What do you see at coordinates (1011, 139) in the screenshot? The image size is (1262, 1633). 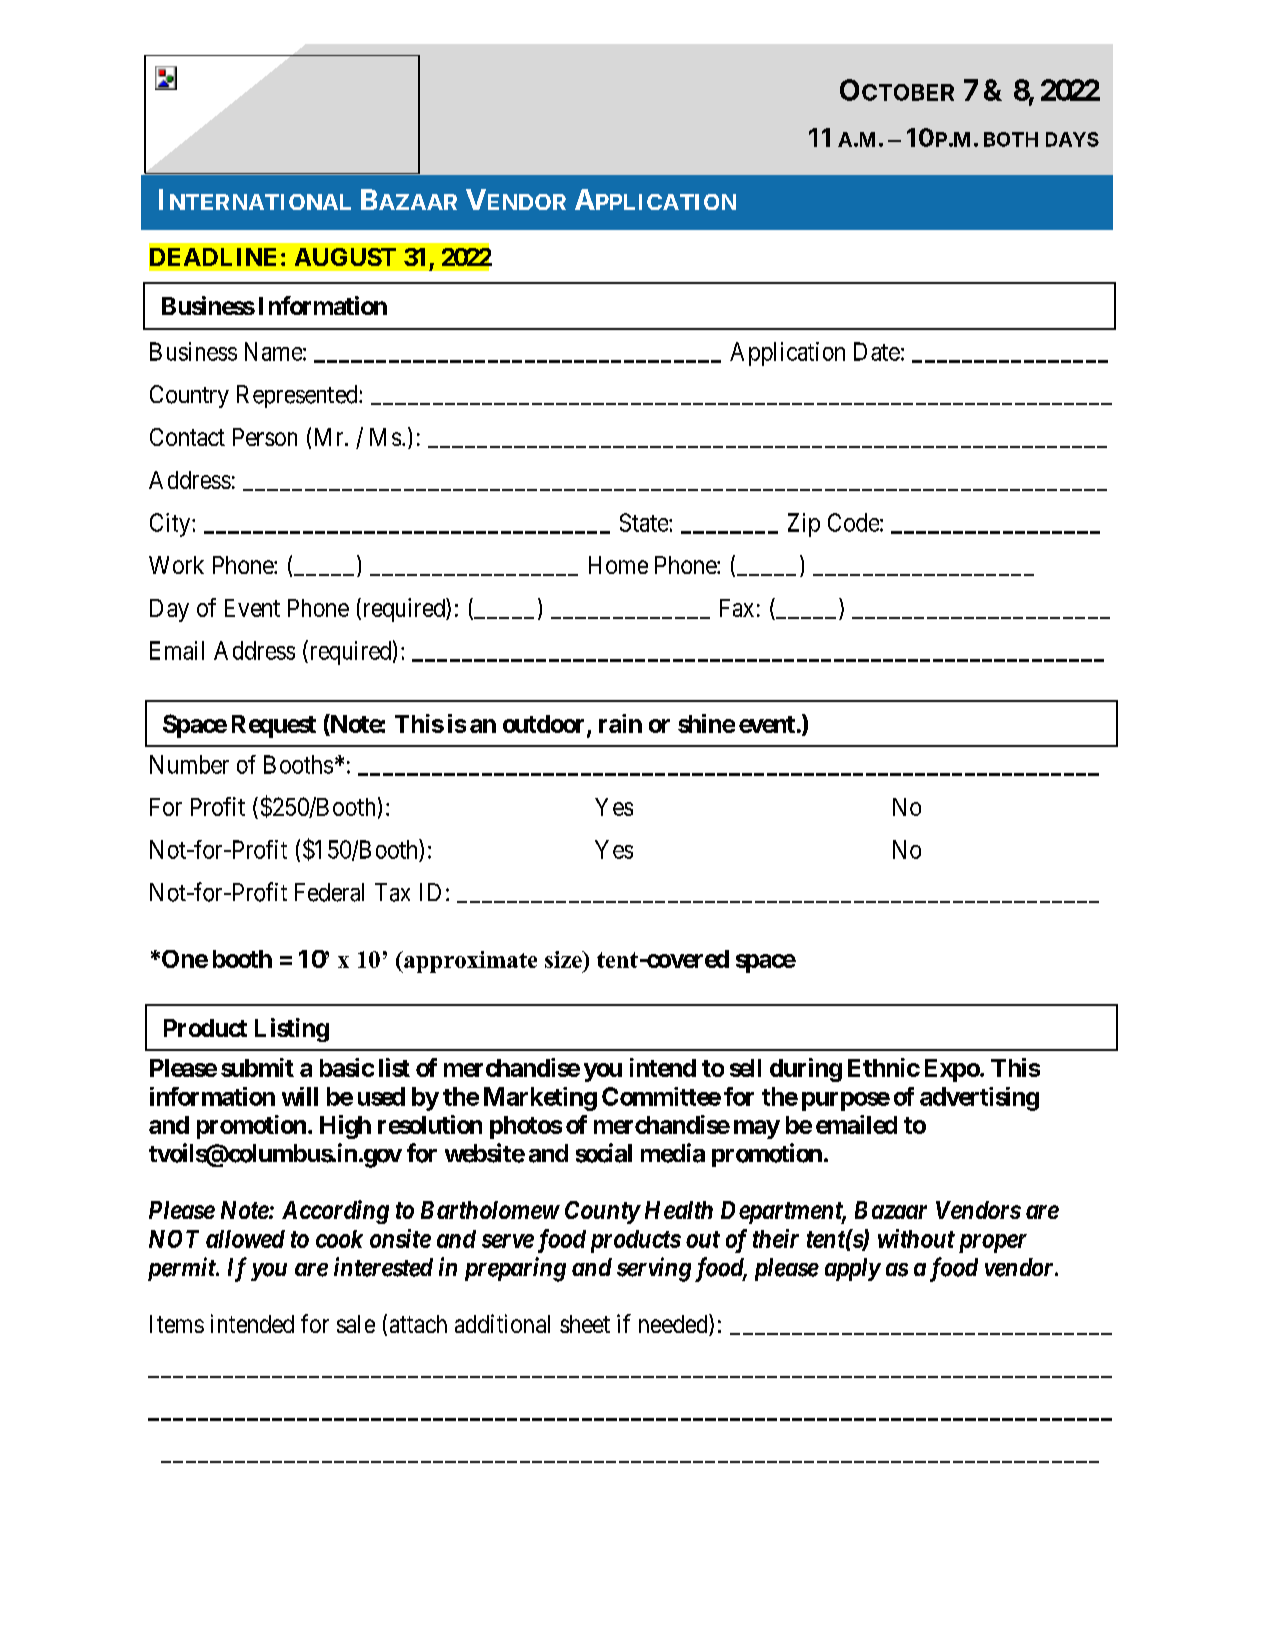 I see `BOTH` at bounding box center [1011, 139].
